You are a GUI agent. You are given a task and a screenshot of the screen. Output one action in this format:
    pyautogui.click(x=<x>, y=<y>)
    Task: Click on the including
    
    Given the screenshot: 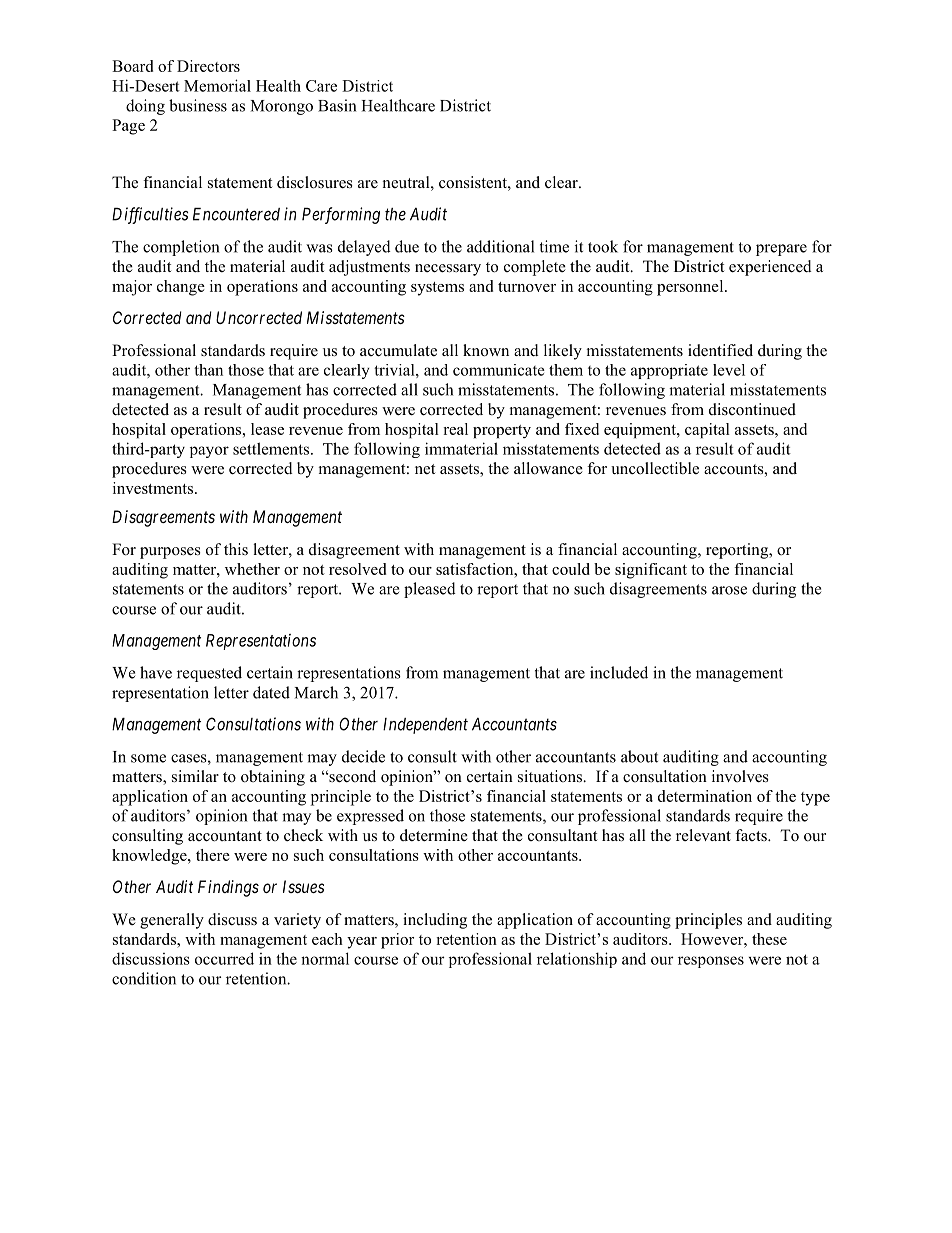 What is the action you would take?
    pyautogui.click(x=435, y=921)
